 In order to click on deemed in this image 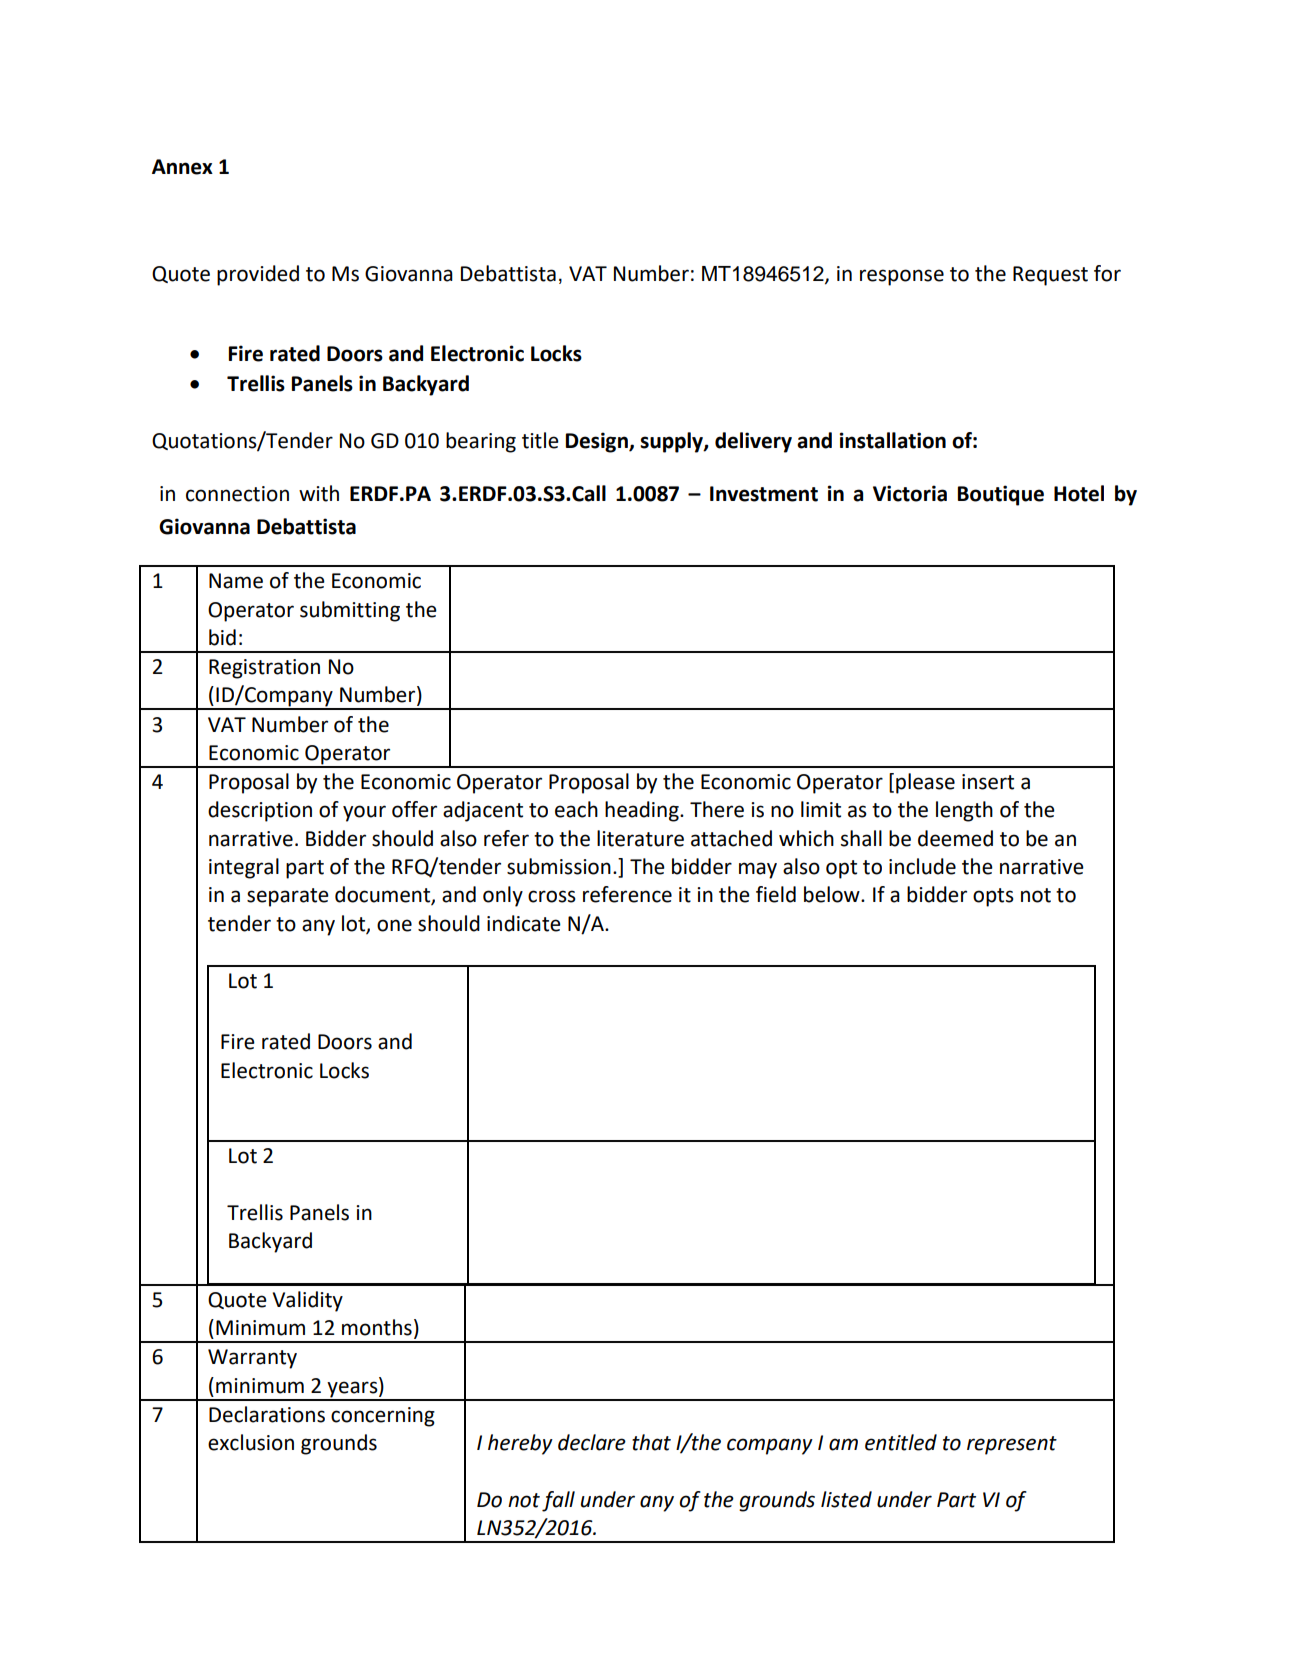, I will do `click(955, 838)`.
